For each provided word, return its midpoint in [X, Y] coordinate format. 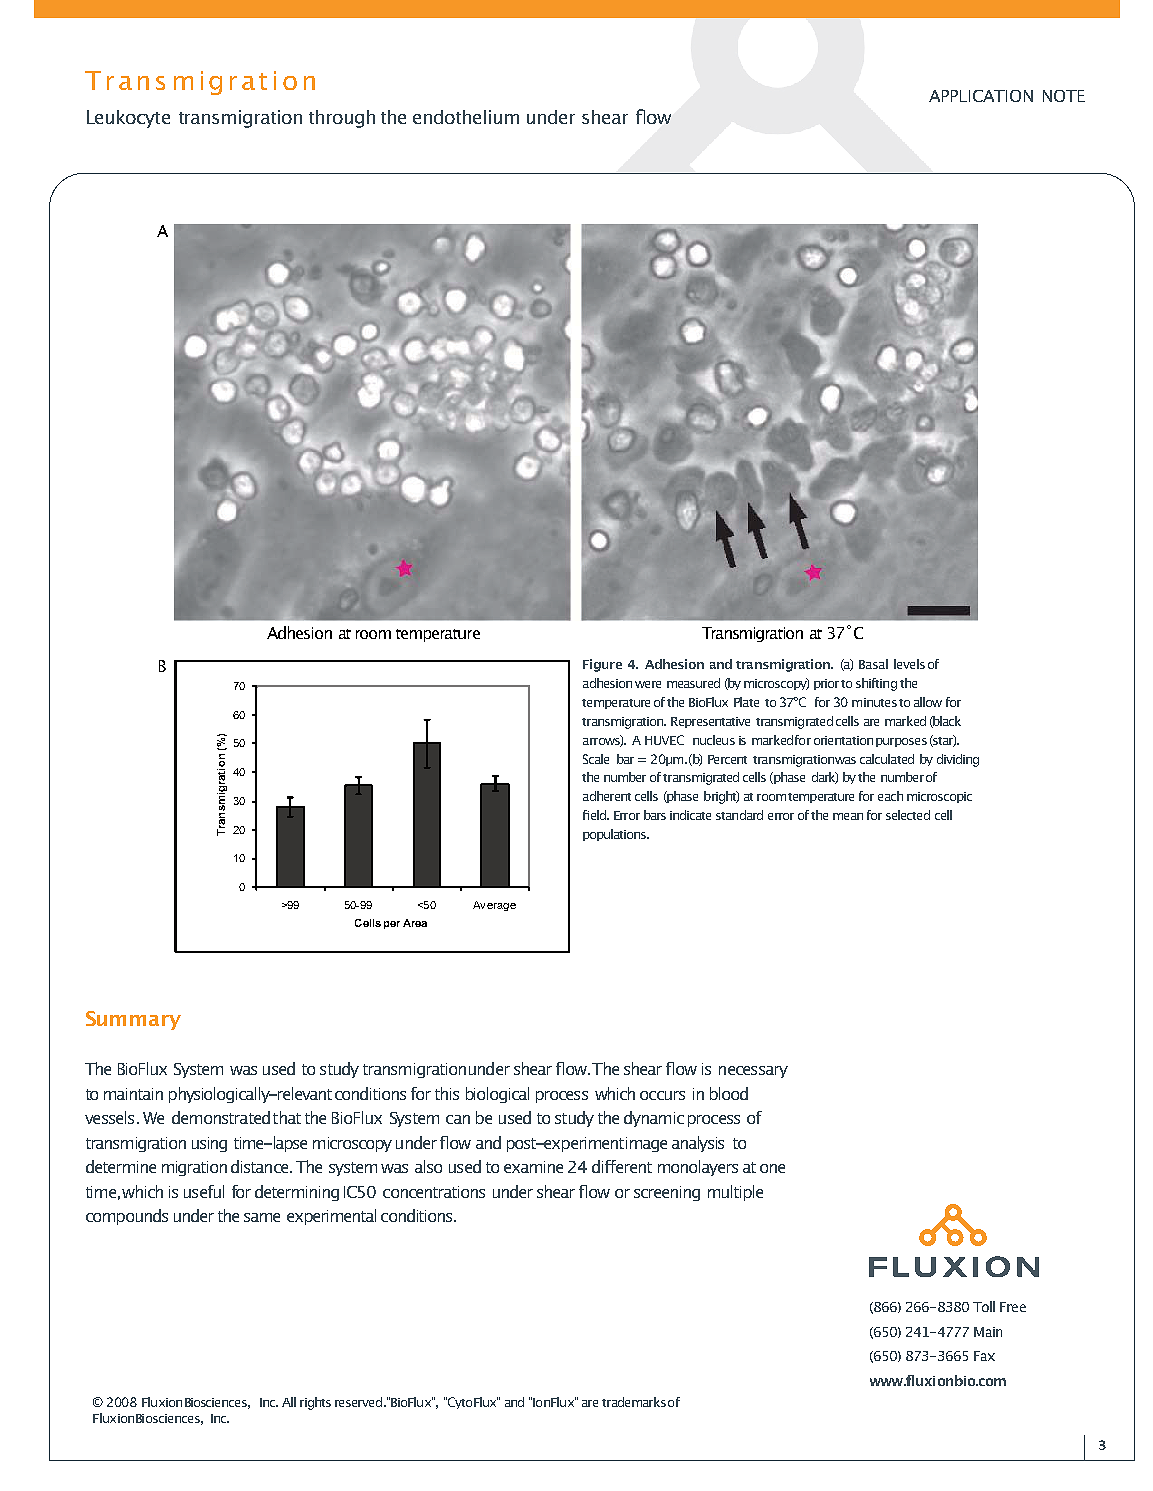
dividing [958, 760]
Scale [596, 759]
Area [415, 923]
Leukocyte [128, 119]
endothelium [466, 117]
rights [315, 1403]
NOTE [1064, 96]
